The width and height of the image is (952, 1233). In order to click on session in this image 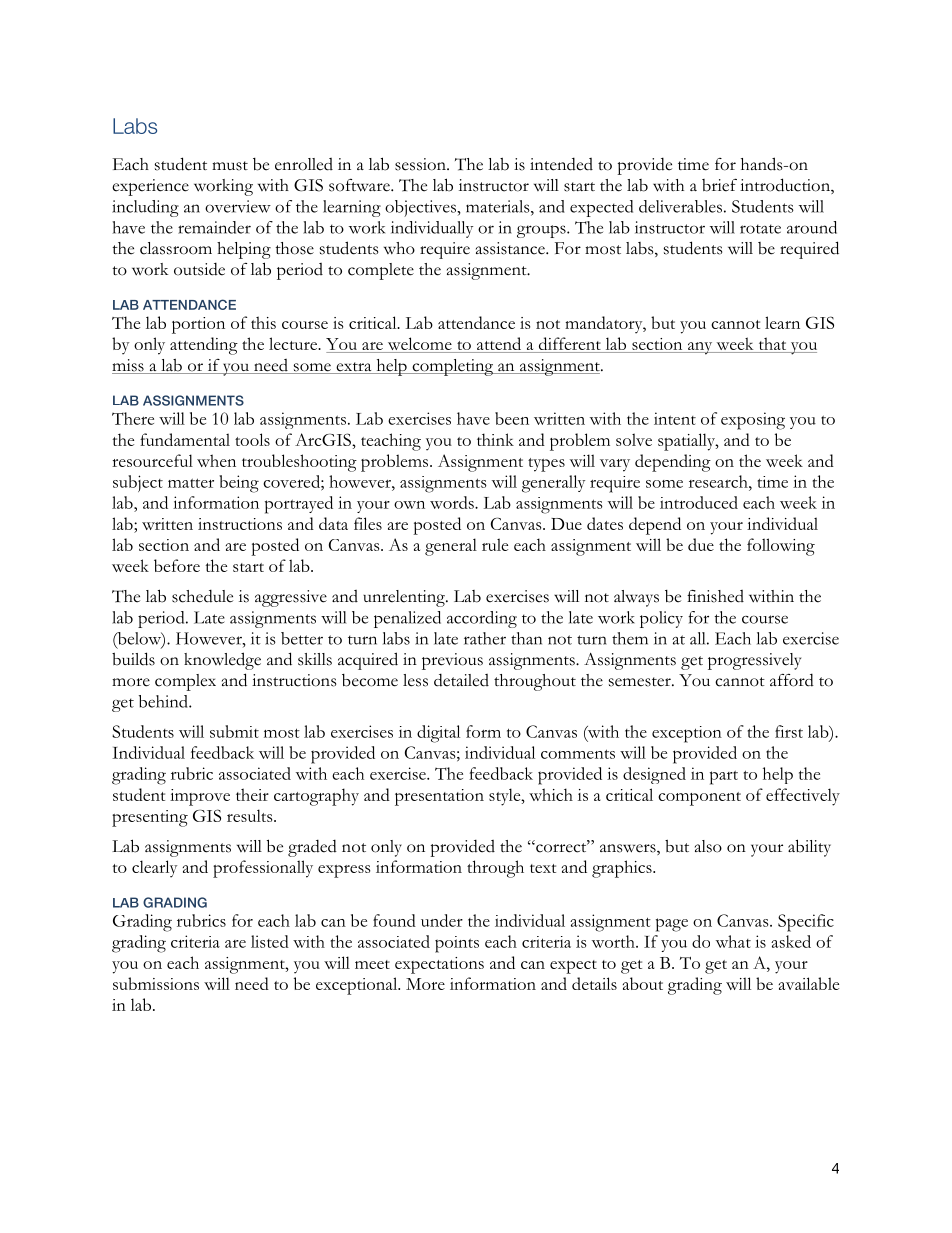, I will do `click(421, 164)`.
